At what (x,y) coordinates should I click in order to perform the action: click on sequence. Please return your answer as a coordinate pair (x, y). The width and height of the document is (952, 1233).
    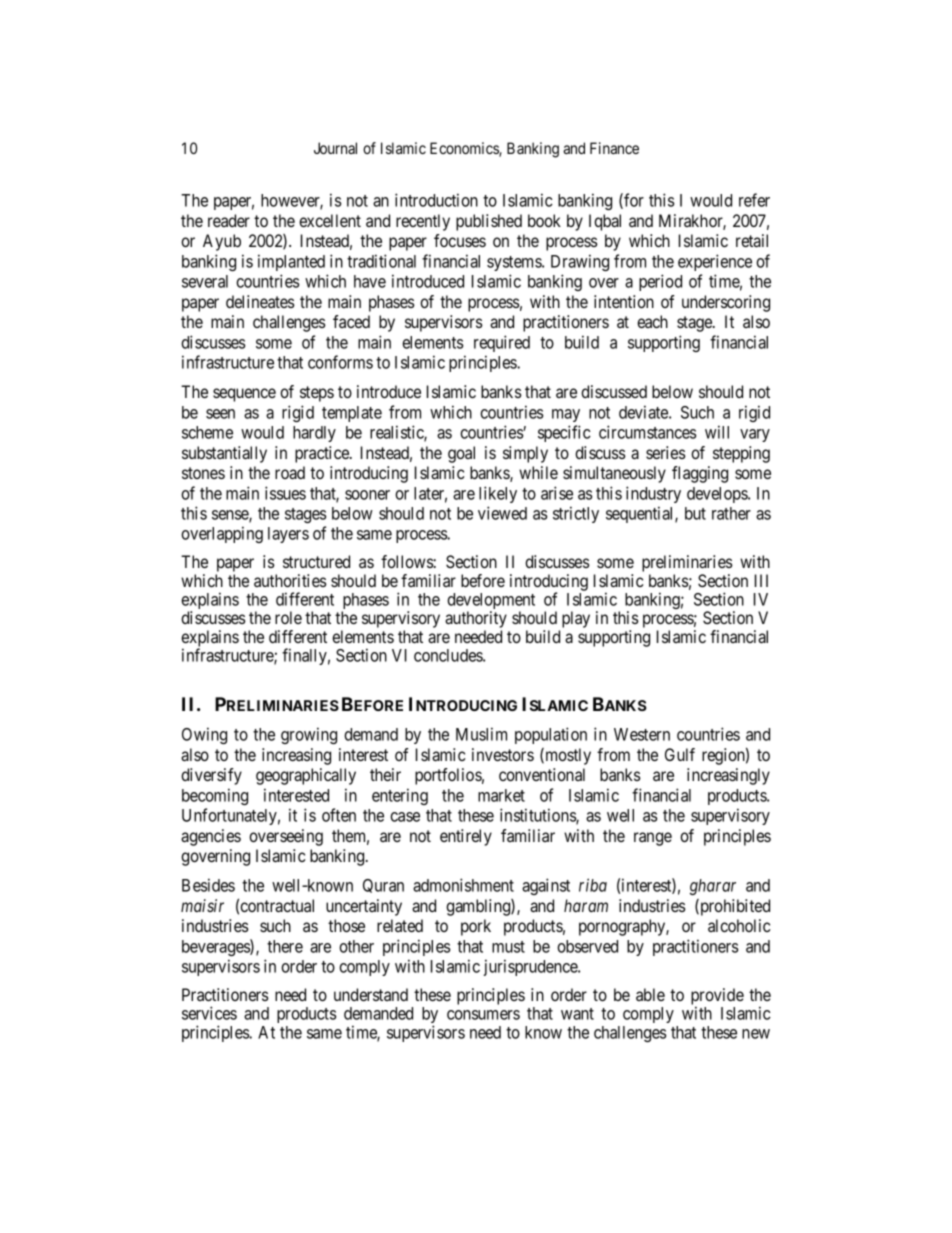
    Looking at the image, I should click on (244, 395).
